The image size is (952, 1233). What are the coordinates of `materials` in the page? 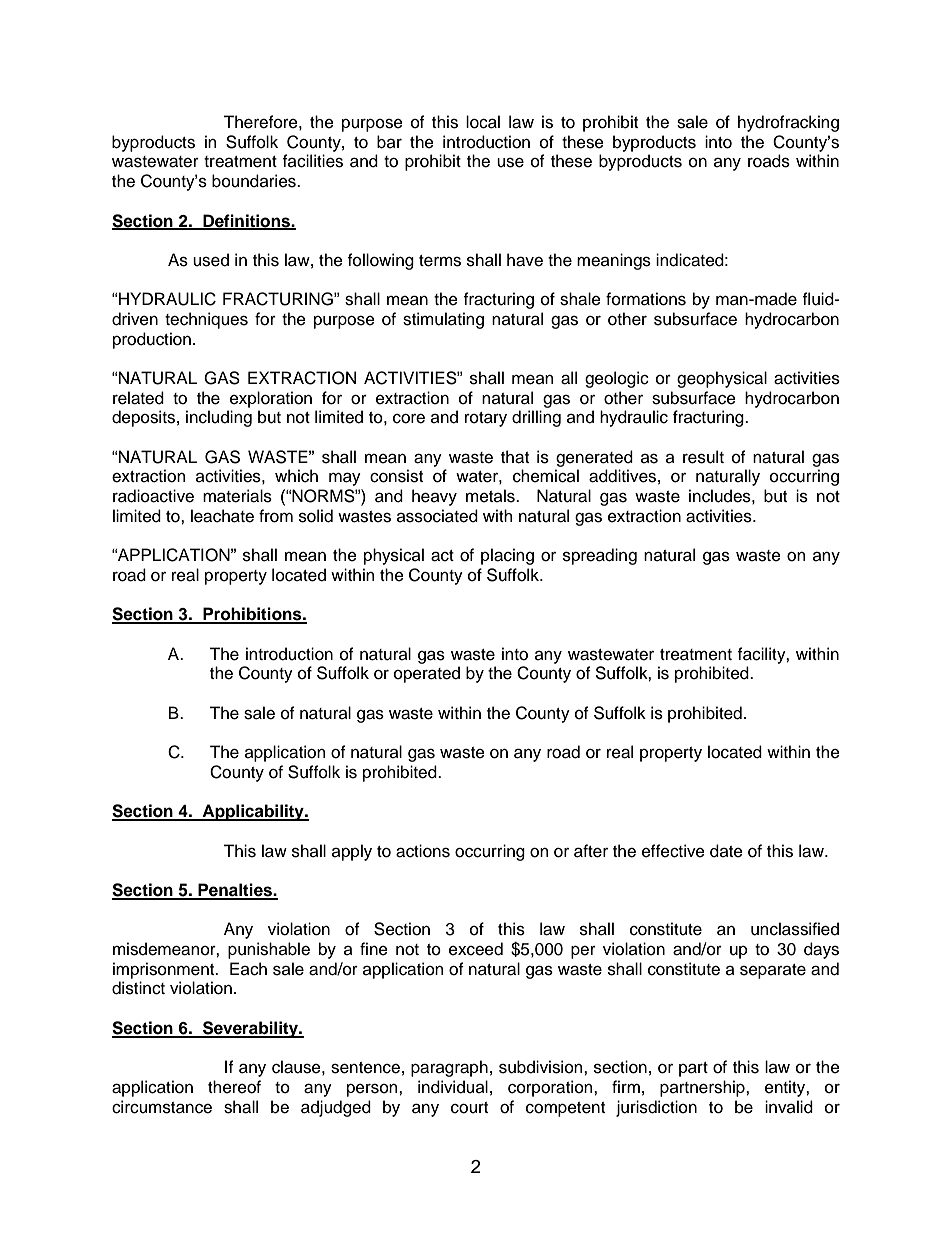 It's located at (237, 496).
